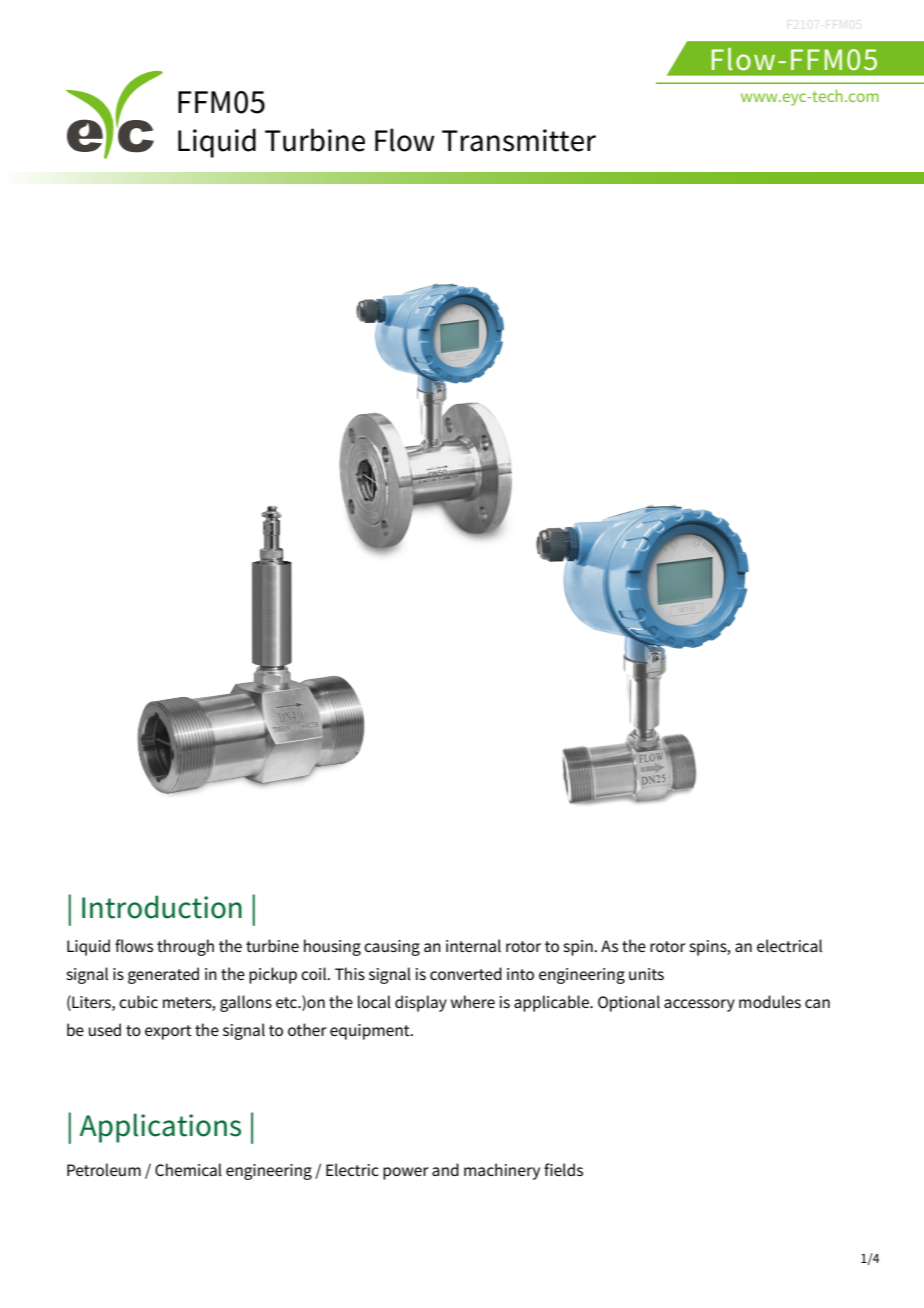 The width and height of the document is (924, 1308). Describe the element at coordinates (160, 1128) in the document. I see `Applications` at that location.
